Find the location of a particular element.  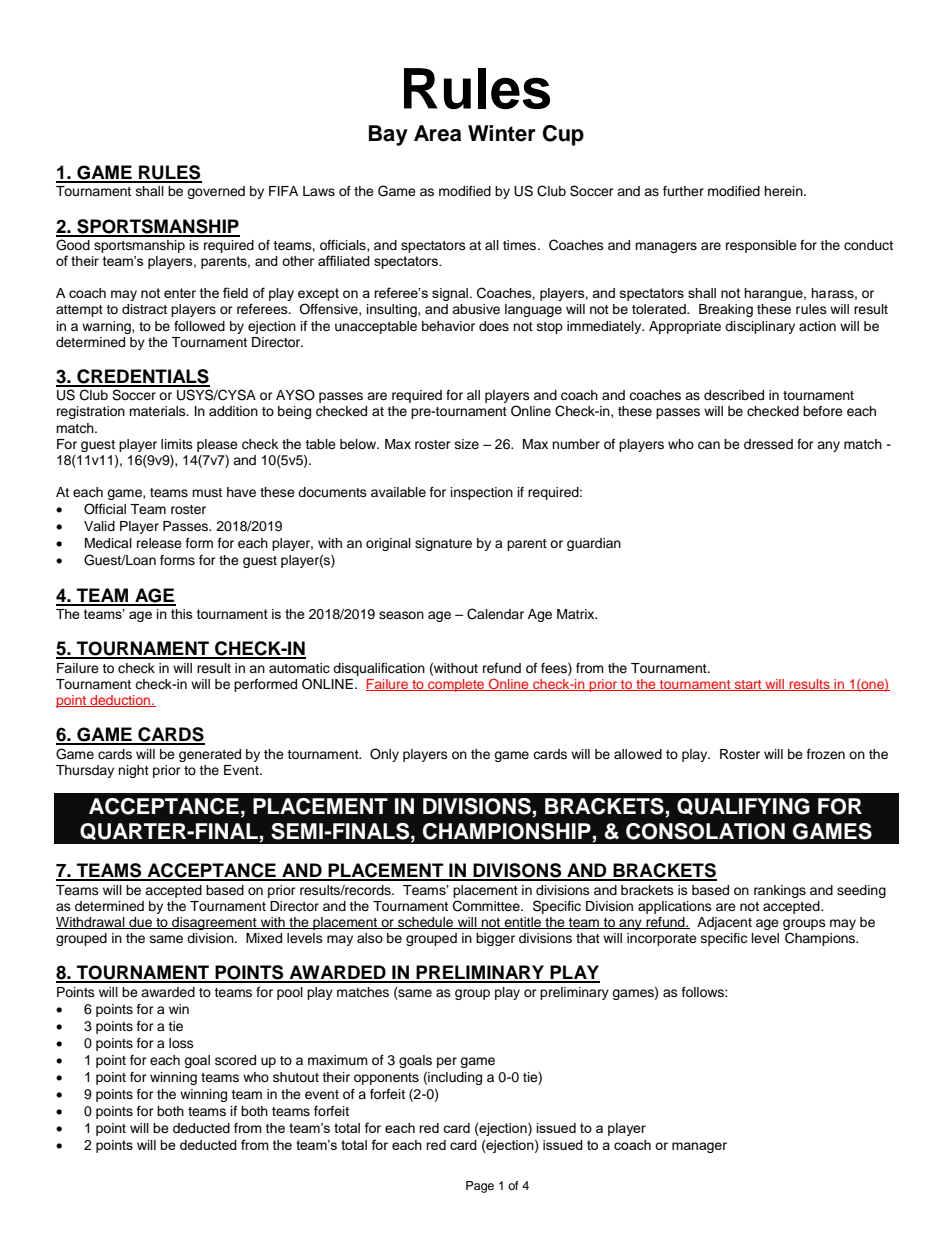

complete is located at coordinates (456, 685).
